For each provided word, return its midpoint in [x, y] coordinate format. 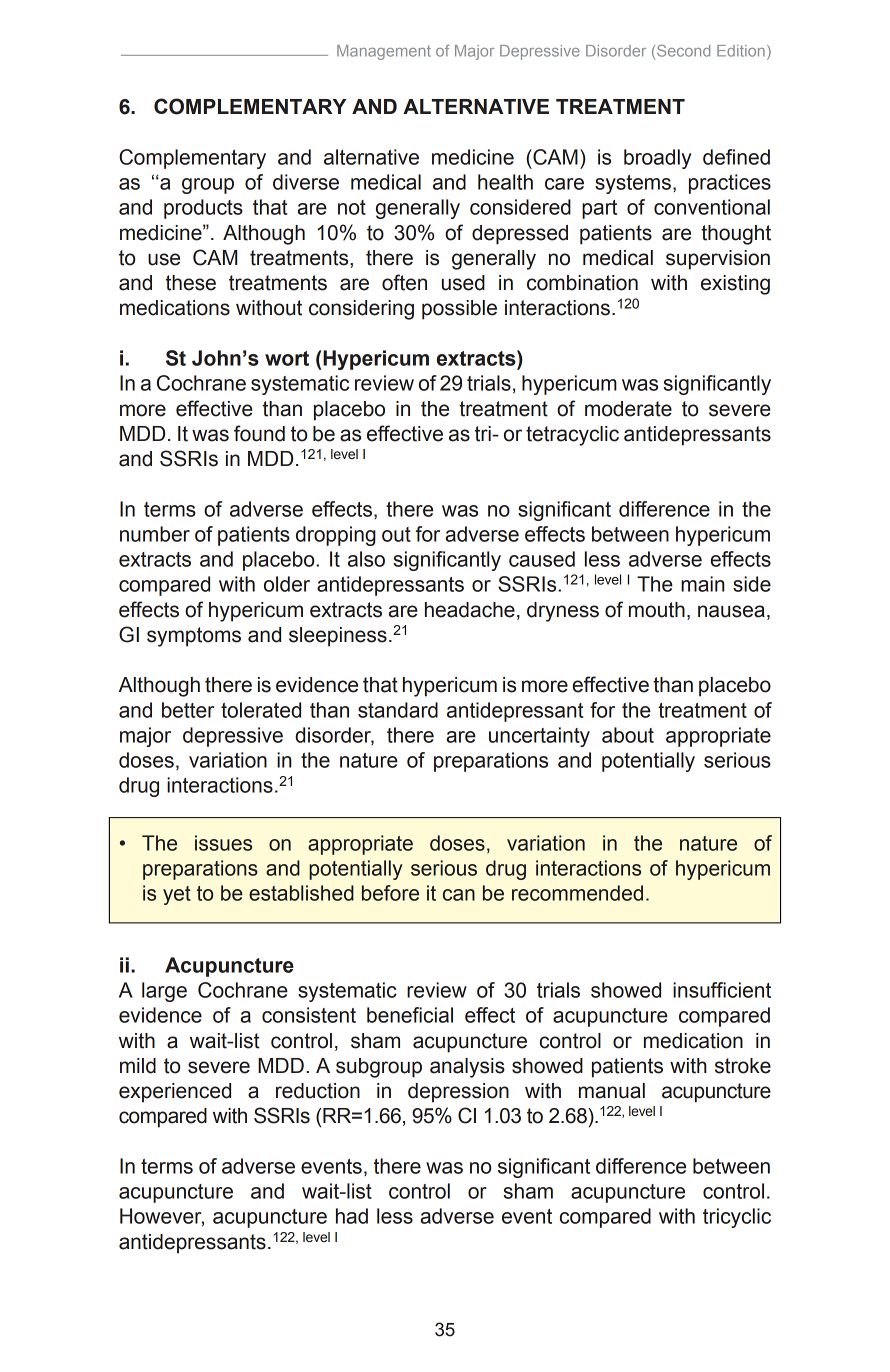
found [259, 433]
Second [683, 51]
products [203, 209]
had [352, 1216]
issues [223, 843]
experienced [175, 1093]
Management [384, 52]
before [390, 893]
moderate [628, 409]
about [628, 735]
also [366, 559]
